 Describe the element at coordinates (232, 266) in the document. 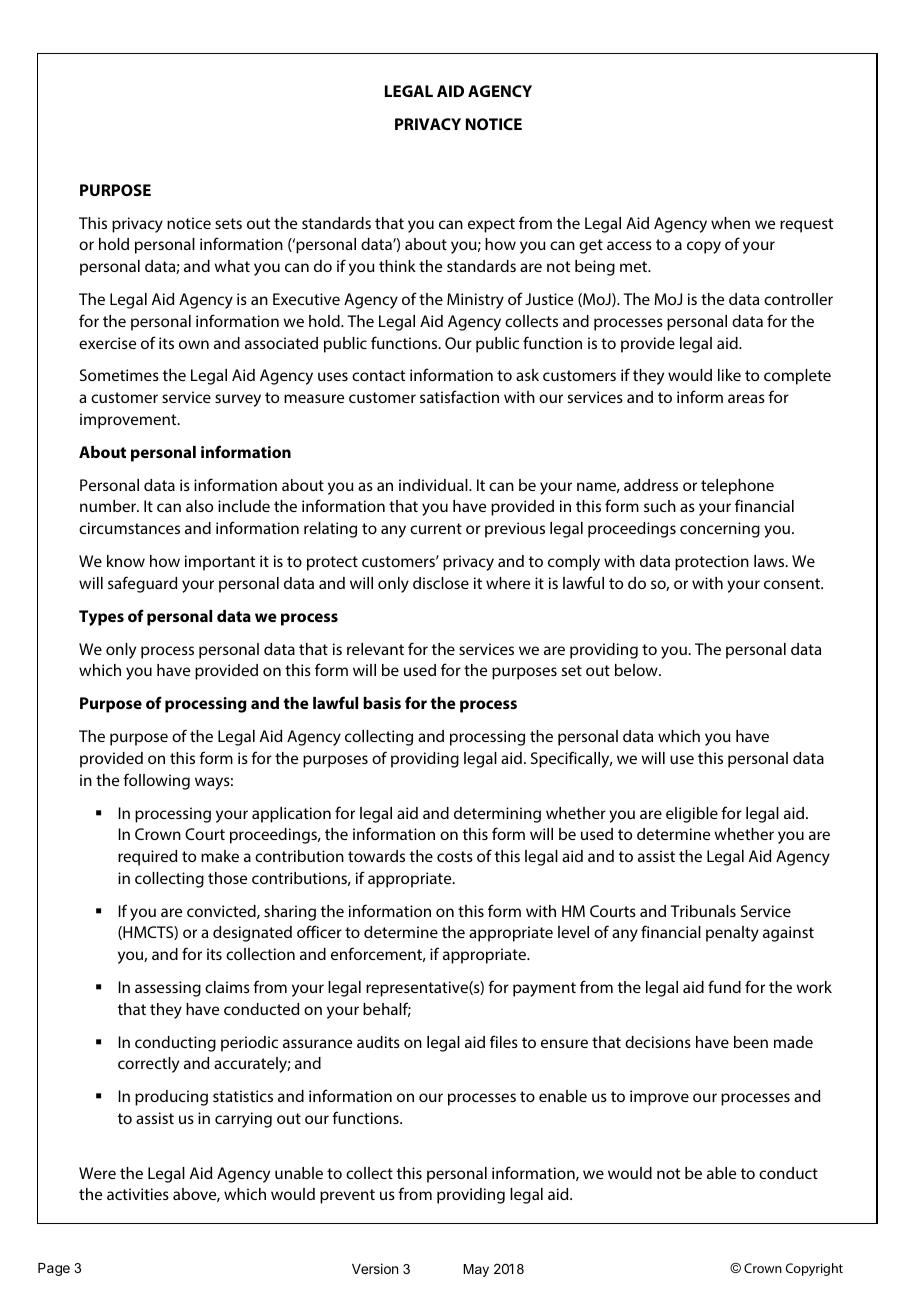

I see `what` at that location.
